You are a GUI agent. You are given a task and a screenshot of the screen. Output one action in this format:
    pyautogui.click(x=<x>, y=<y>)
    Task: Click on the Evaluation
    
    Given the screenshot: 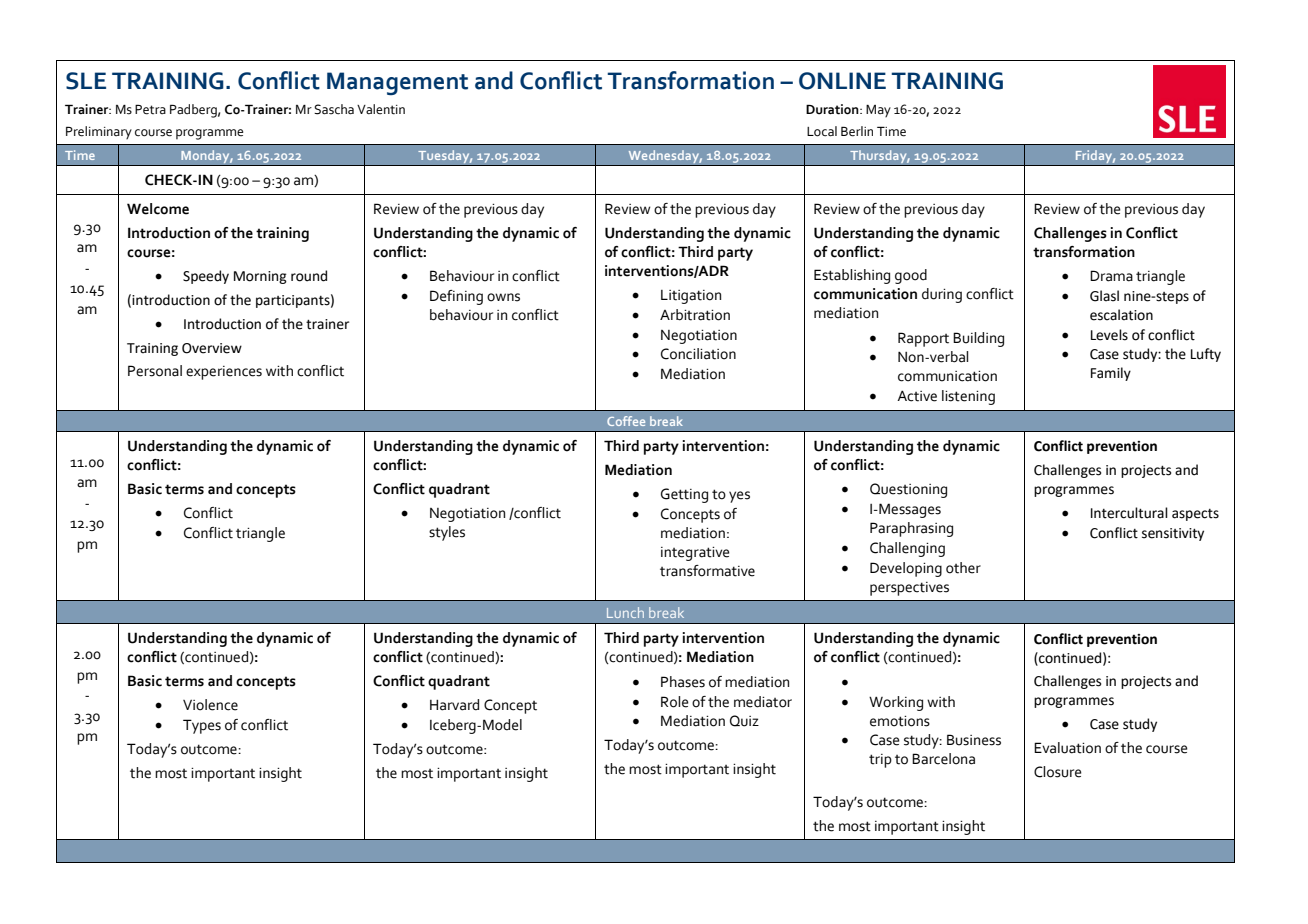 What is the action you would take?
    pyautogui.click(x=1067, y=748)
